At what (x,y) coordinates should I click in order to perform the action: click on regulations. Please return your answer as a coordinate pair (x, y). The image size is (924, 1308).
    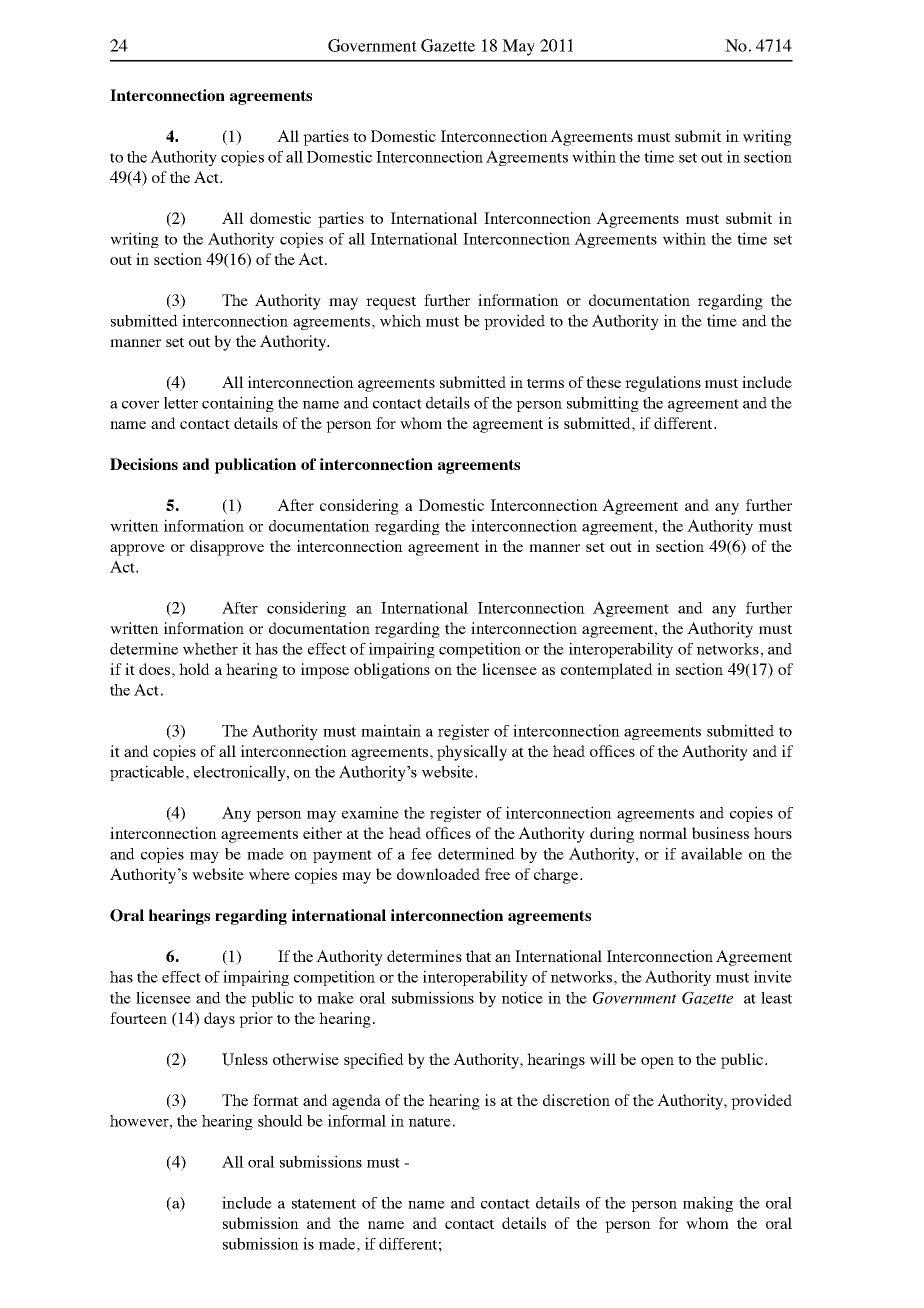
    Looking at the image, I should click on (663, 384).
